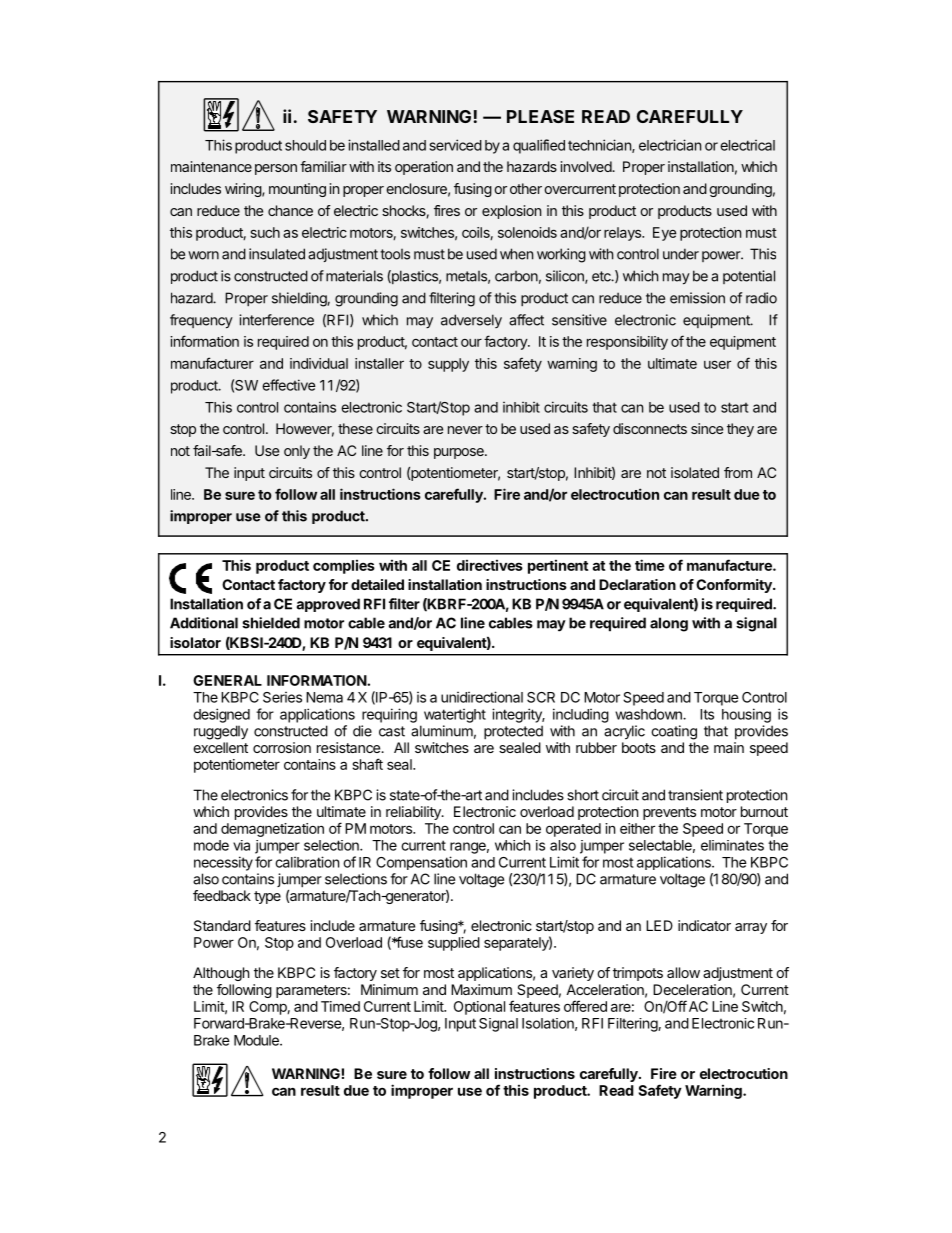  I want to click on technician, so click(600, 146).
